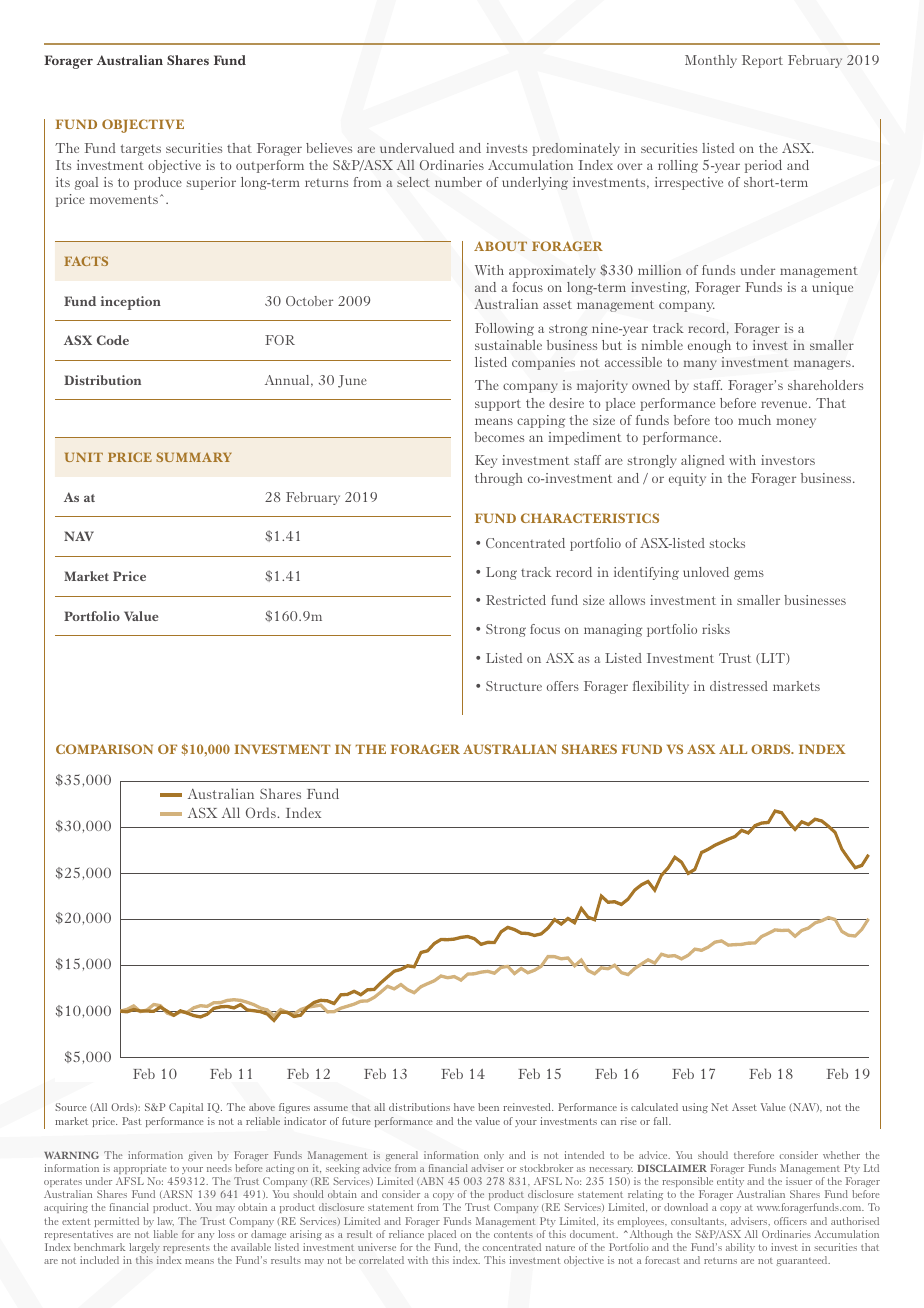 The image size is (924, 1308). What do you see at coordinates (166, 1221) in the screenshot?
I see `law` at bounding box center [166, 1221].
